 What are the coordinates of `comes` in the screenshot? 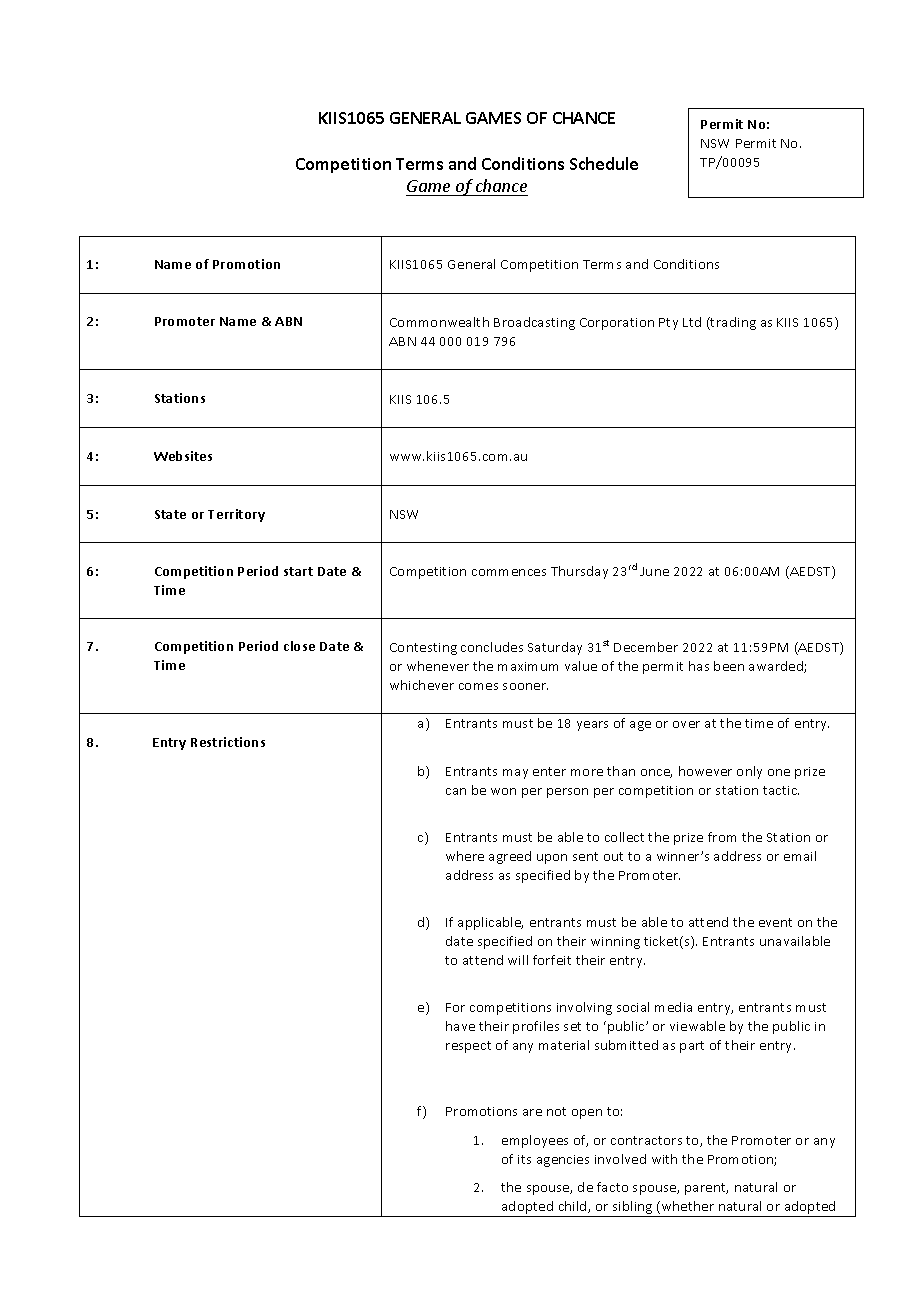 It's located at (478, 686).
